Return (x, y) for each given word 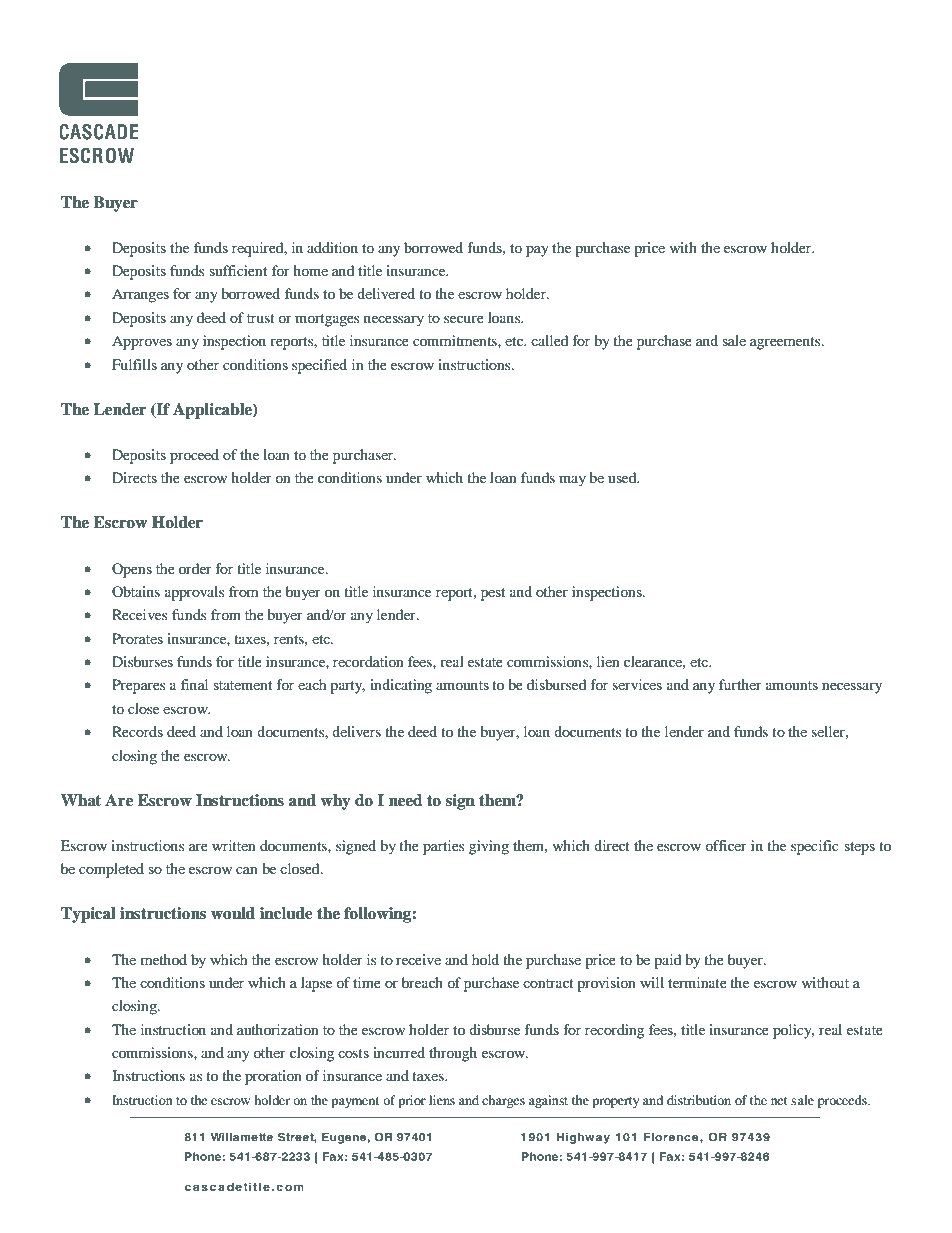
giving (489, 847)
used (623, 477)
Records (137, 731)
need (405, 800)
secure (464, 319)
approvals (194, 593)
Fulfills (134, 364)
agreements (786, 343)
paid (667, 961)
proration (273, 1077)
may (572, 481)
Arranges (140, 295)
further (740, 684)
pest (493, 594)
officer (726, 845)
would (233, 913)
